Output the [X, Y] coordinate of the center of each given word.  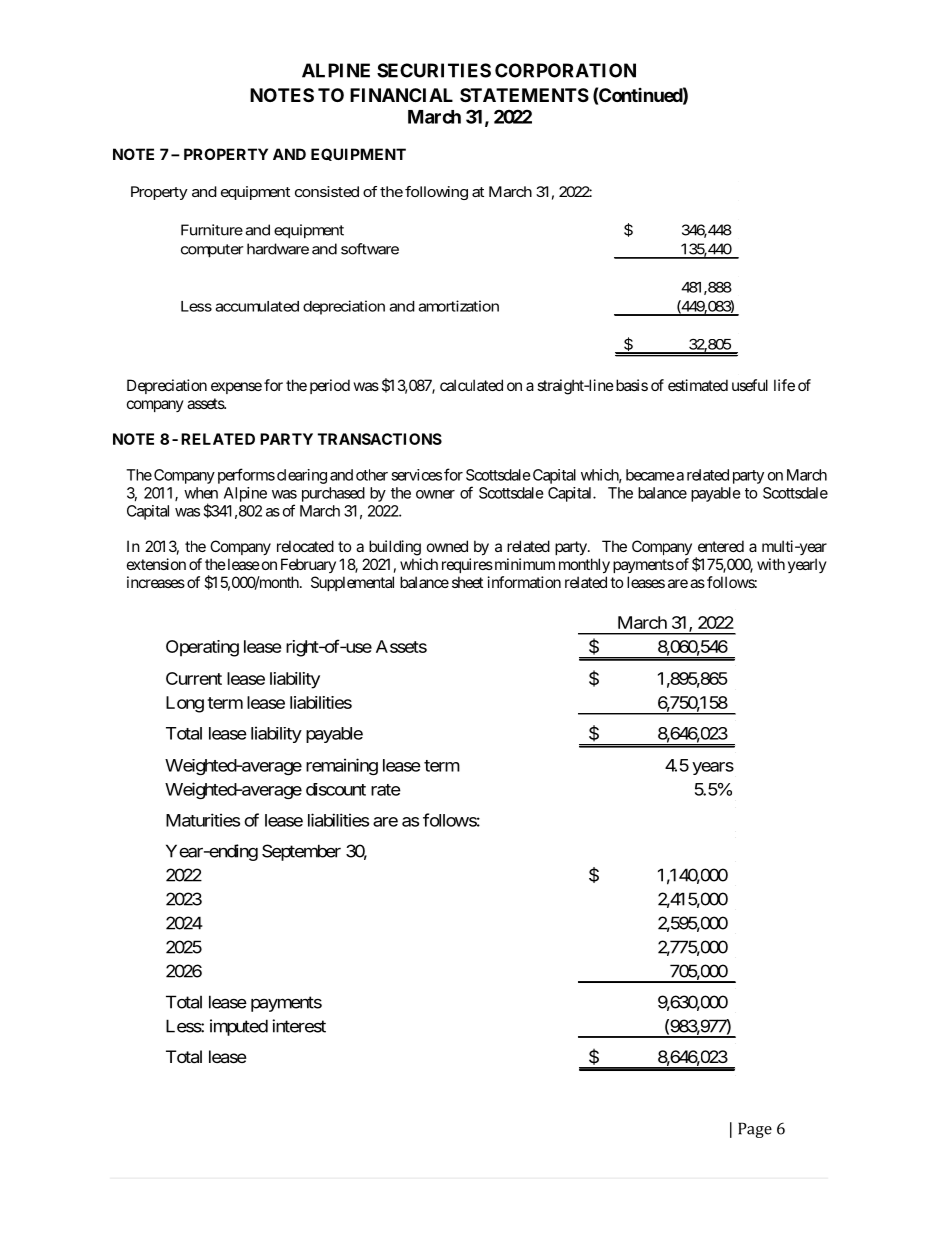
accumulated [257, 306]
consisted [327, 191]
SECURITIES [434, 70]
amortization [458, 306]
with [771, 564]
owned [447, 546]
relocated [305, 546]
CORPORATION [565, 70]
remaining [342, 766]
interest [299, 1026]
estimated [698, 385]
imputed [239, 1027]
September [301, 852]
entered [721, 546]
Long [185, 704]
